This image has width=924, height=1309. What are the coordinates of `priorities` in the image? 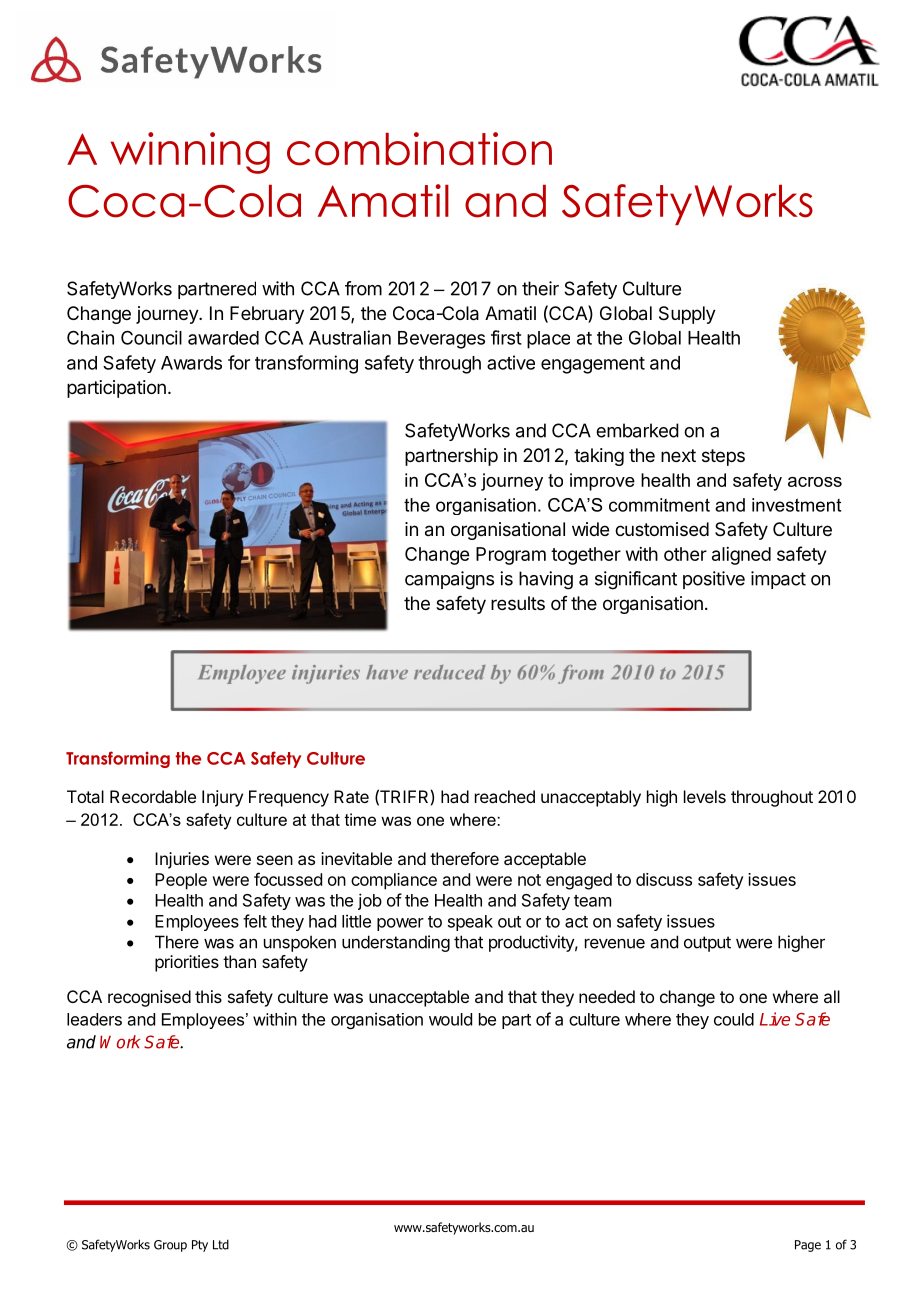 It's located at (187, 963).
